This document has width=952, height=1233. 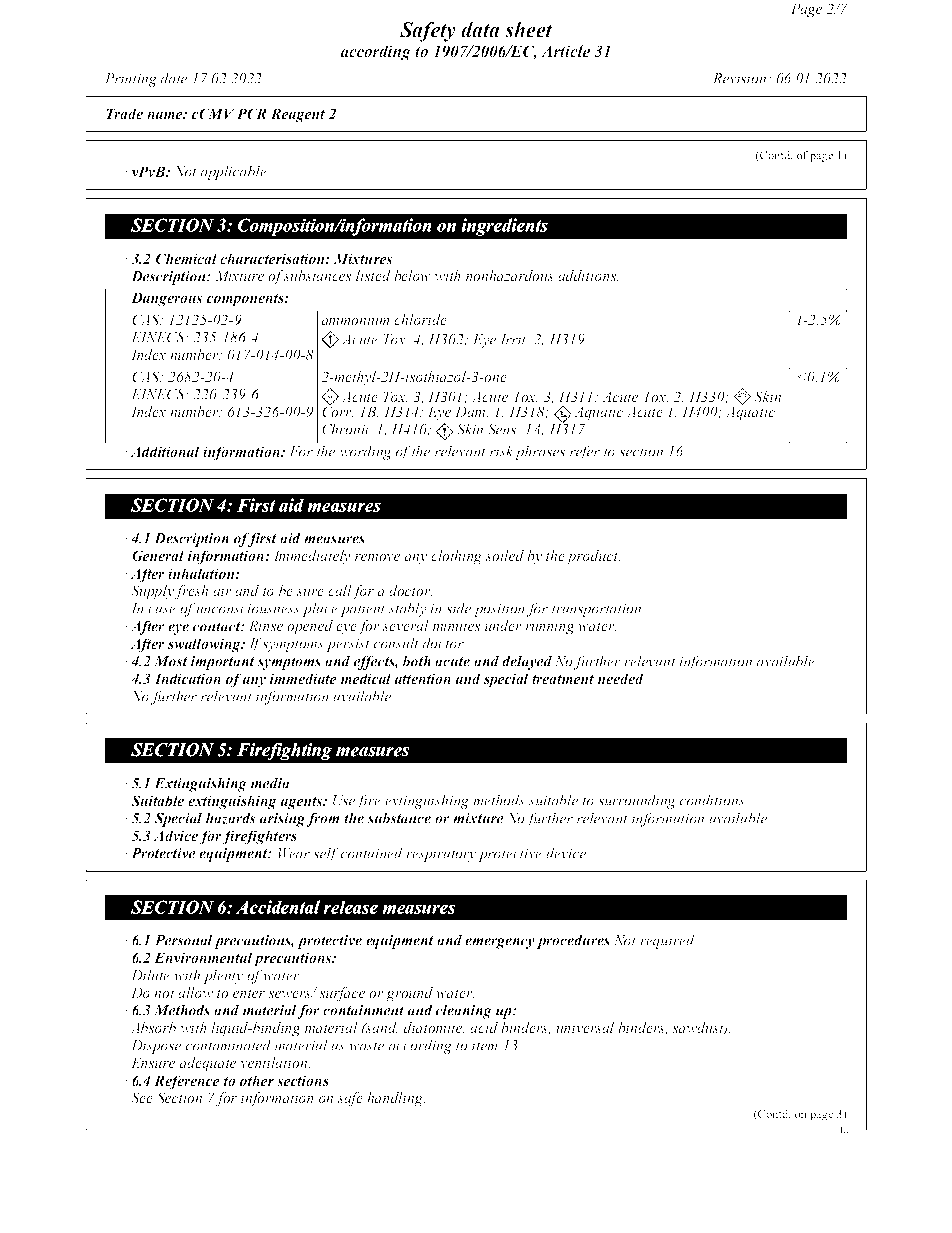 What do you see at coordinates (456, 557) in the document?
I see `clothing` at bounding box center [456, 557].
